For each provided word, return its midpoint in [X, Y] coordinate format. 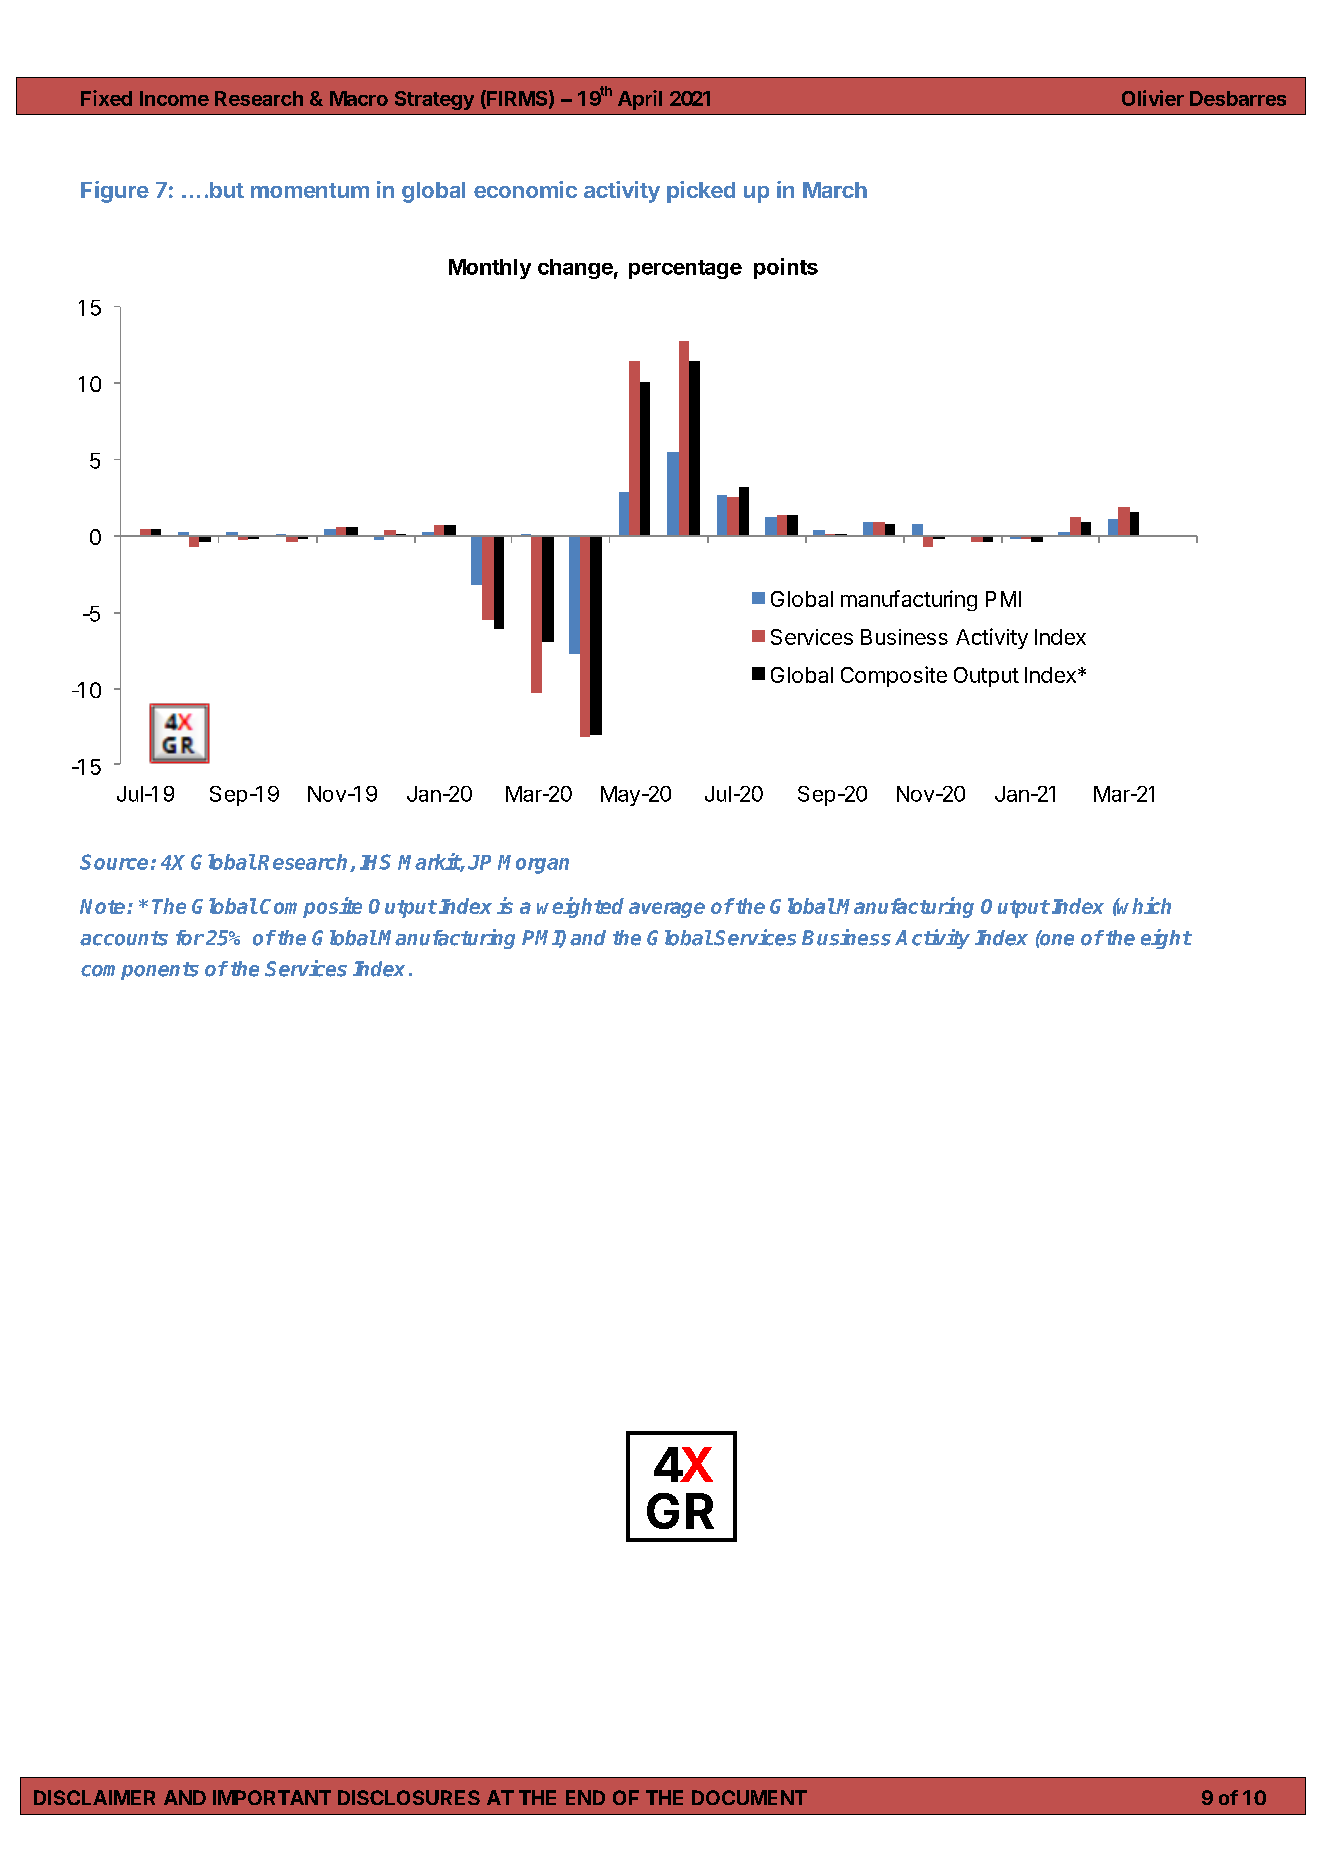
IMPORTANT [272, 1797]
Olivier [1153, 98]
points [786, 268]
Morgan [533, 864]
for [190, 938]
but [227, 190]
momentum [310, 190]
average [667, 910]
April [640, 100]
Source [114, 862]
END [585, 1797]
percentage [685, 269]
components [140, 971]
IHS [375, 862]
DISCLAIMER [94, 1797]
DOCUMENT [749, 1797]
